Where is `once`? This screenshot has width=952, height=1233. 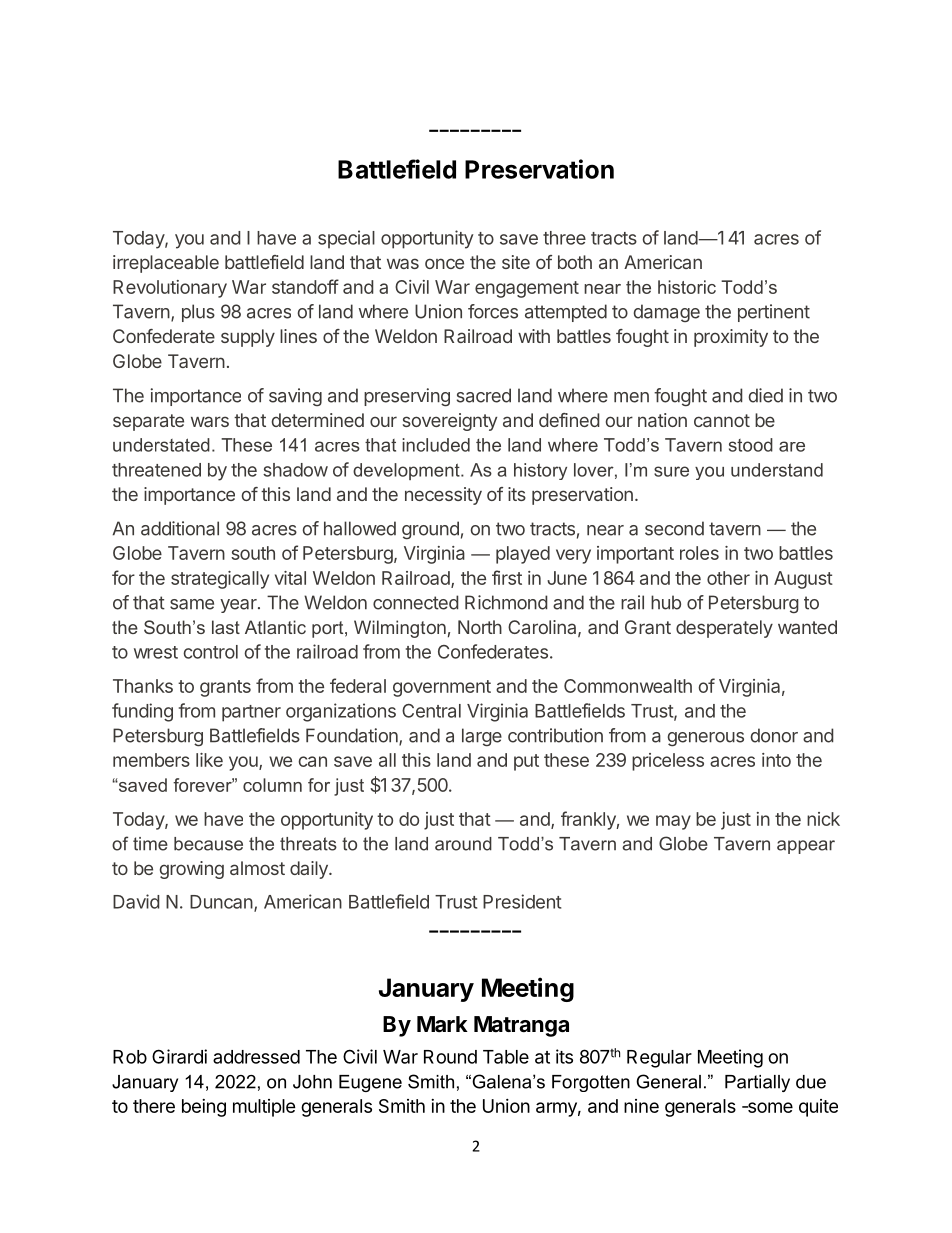 once is located at coordinates (444, 263).
